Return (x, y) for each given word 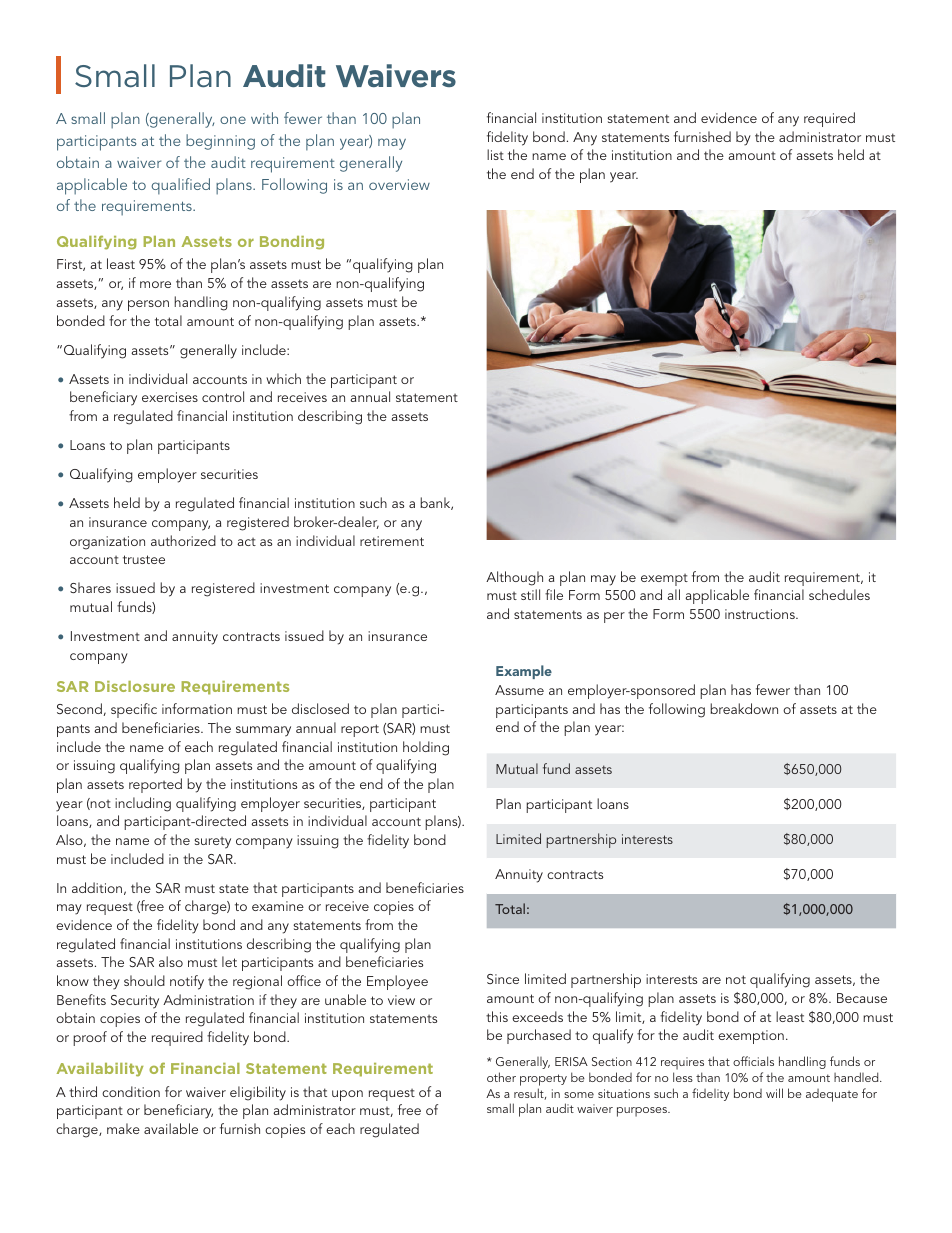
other (501, 1077)
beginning (220, 142)
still (530, 594)
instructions (761, 614)
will (774, 1093)
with (264, 118)
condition (131, 1091)
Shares (90, 587)
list (495, 154)
